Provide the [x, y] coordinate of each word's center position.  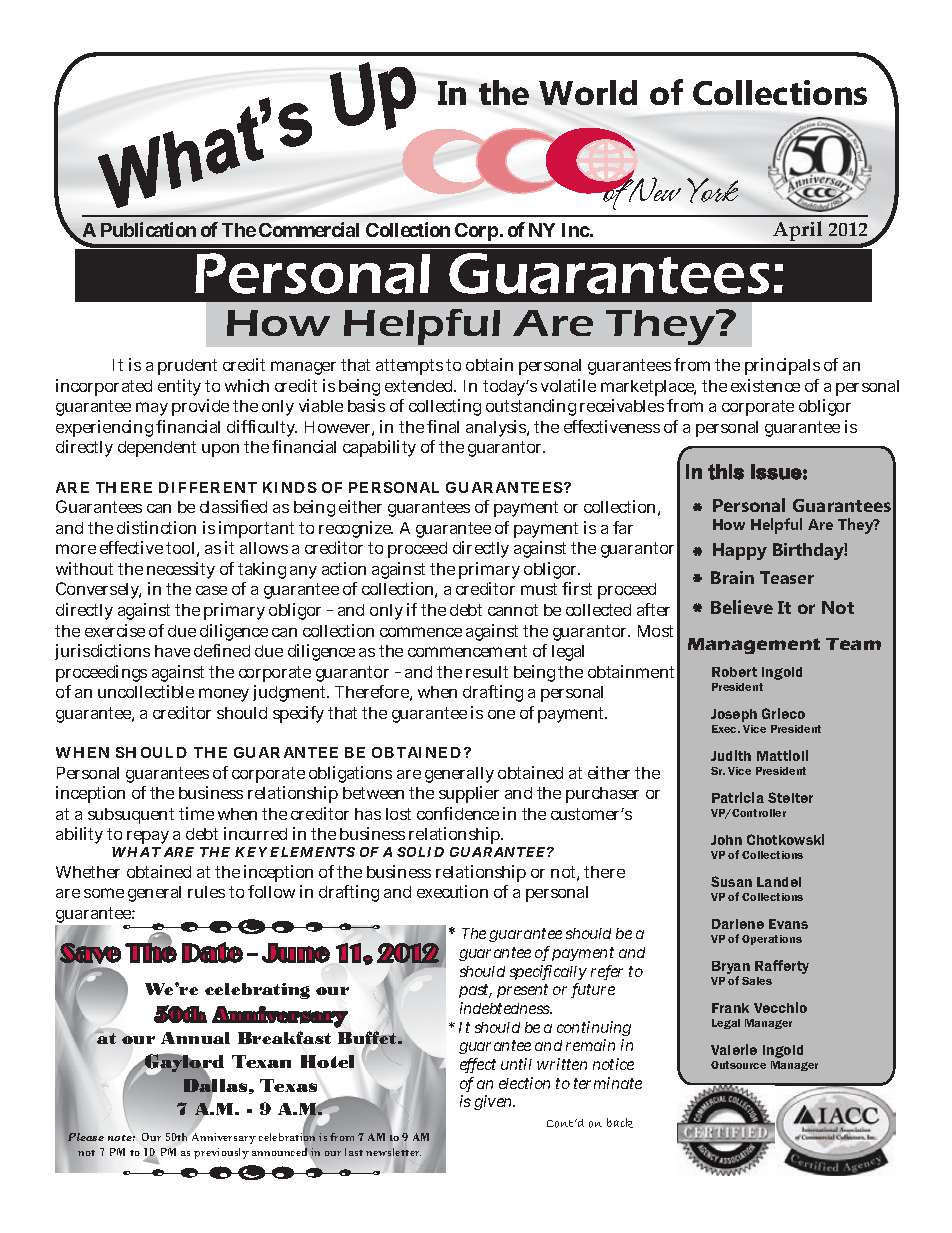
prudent [187, 367]
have [172, 651]
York [712, 190]
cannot [513, 610]
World [588, 92]
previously [221, 1153]
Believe [742, 607]
